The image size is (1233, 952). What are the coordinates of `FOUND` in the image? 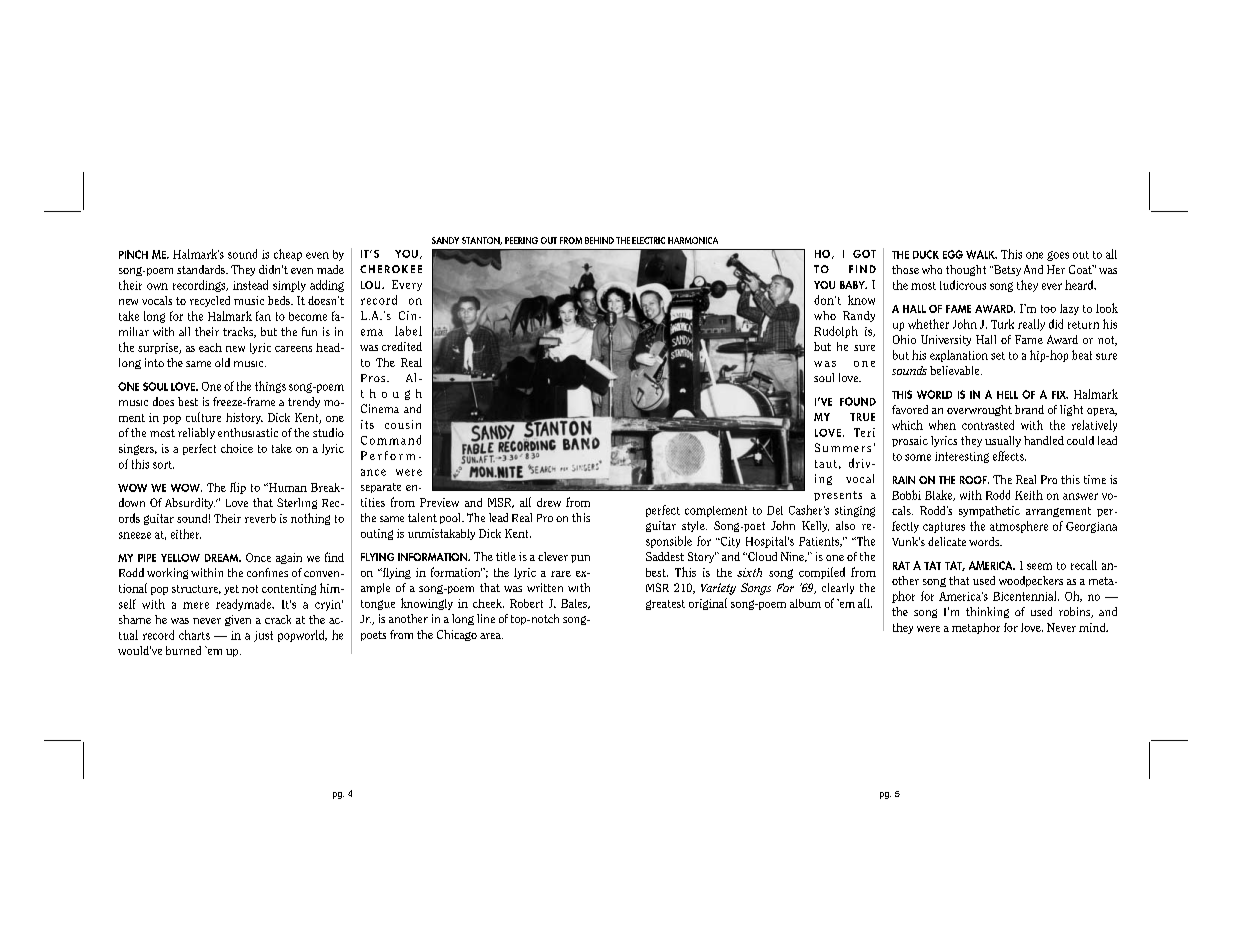 It's located at (858, 401).
